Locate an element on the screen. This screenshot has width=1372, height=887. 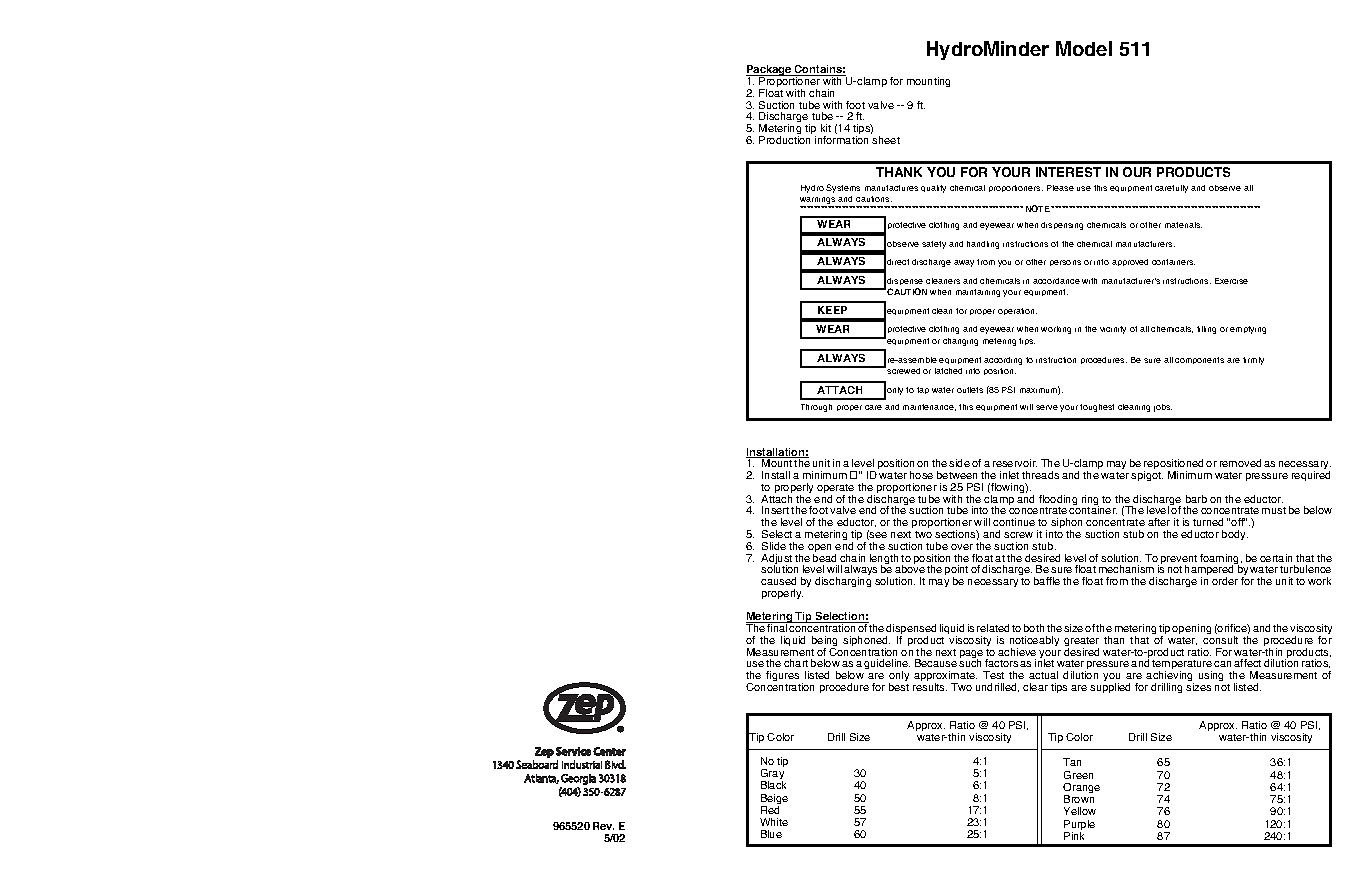
materials is located at coordinates (1183, 225).
